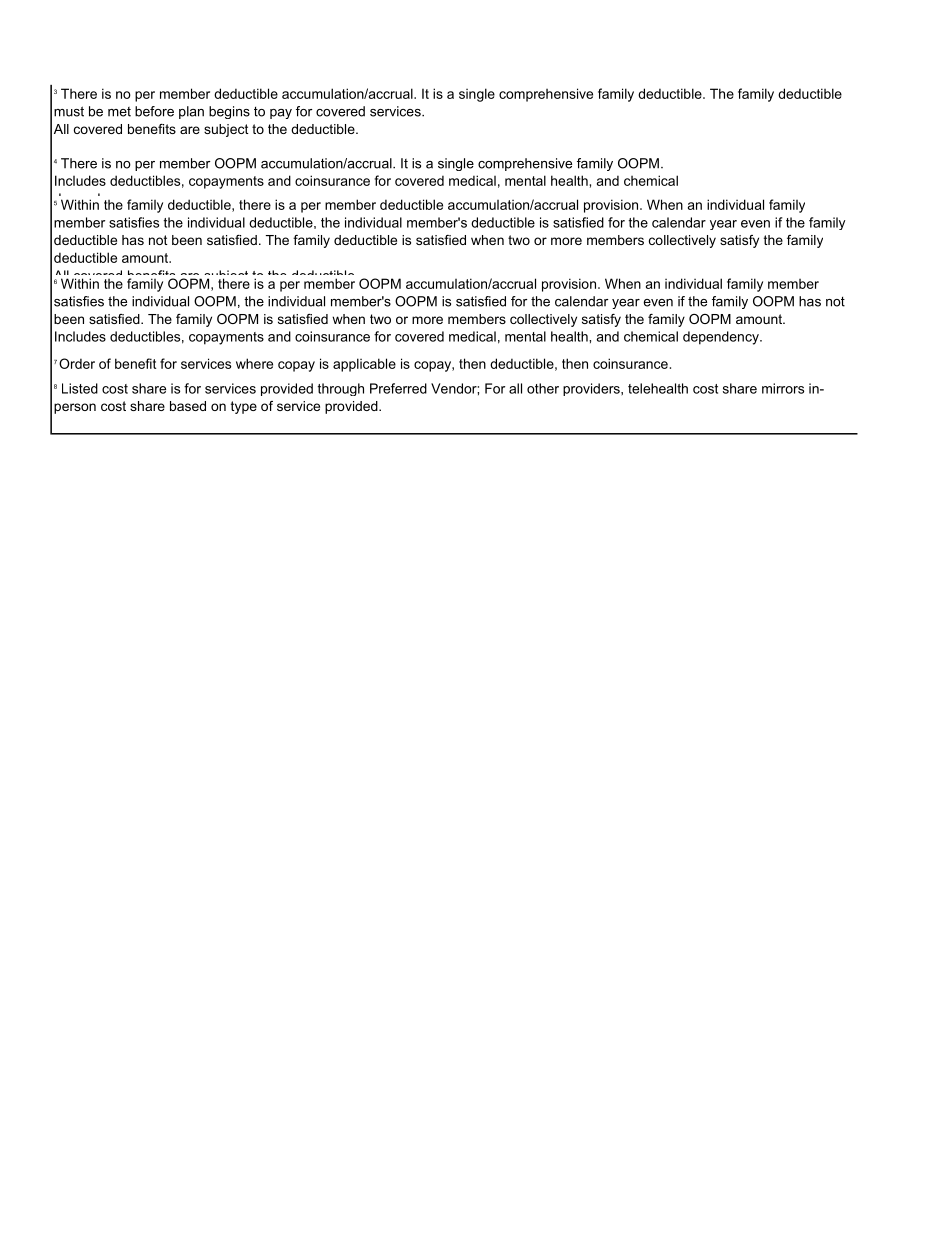 This page has width=952, height=1233. Describe the element at coordinates (191, 112) in the page. I see `plan` at that location.
